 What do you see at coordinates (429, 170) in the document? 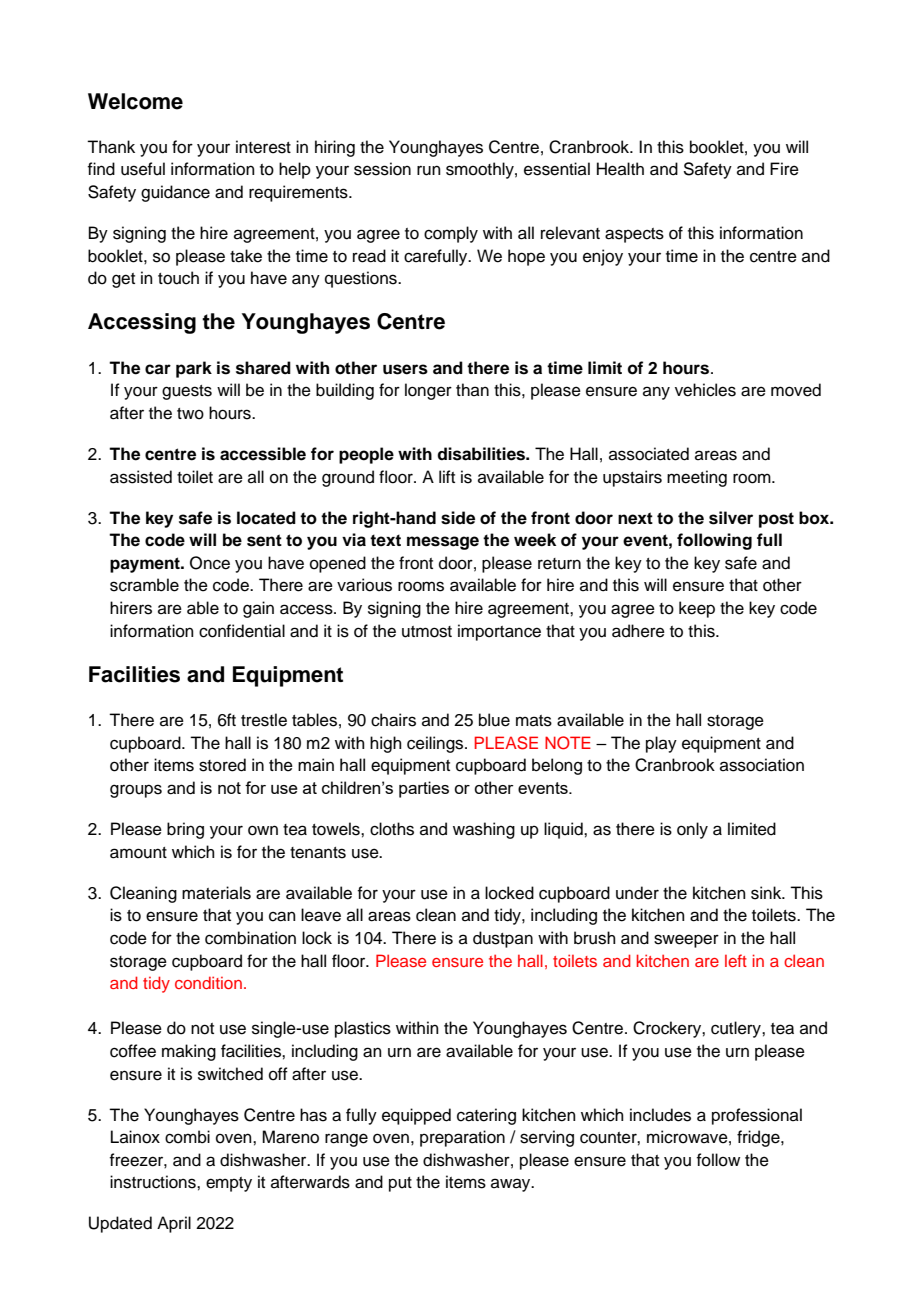
I see `run` at bounding box center [429, 170].
